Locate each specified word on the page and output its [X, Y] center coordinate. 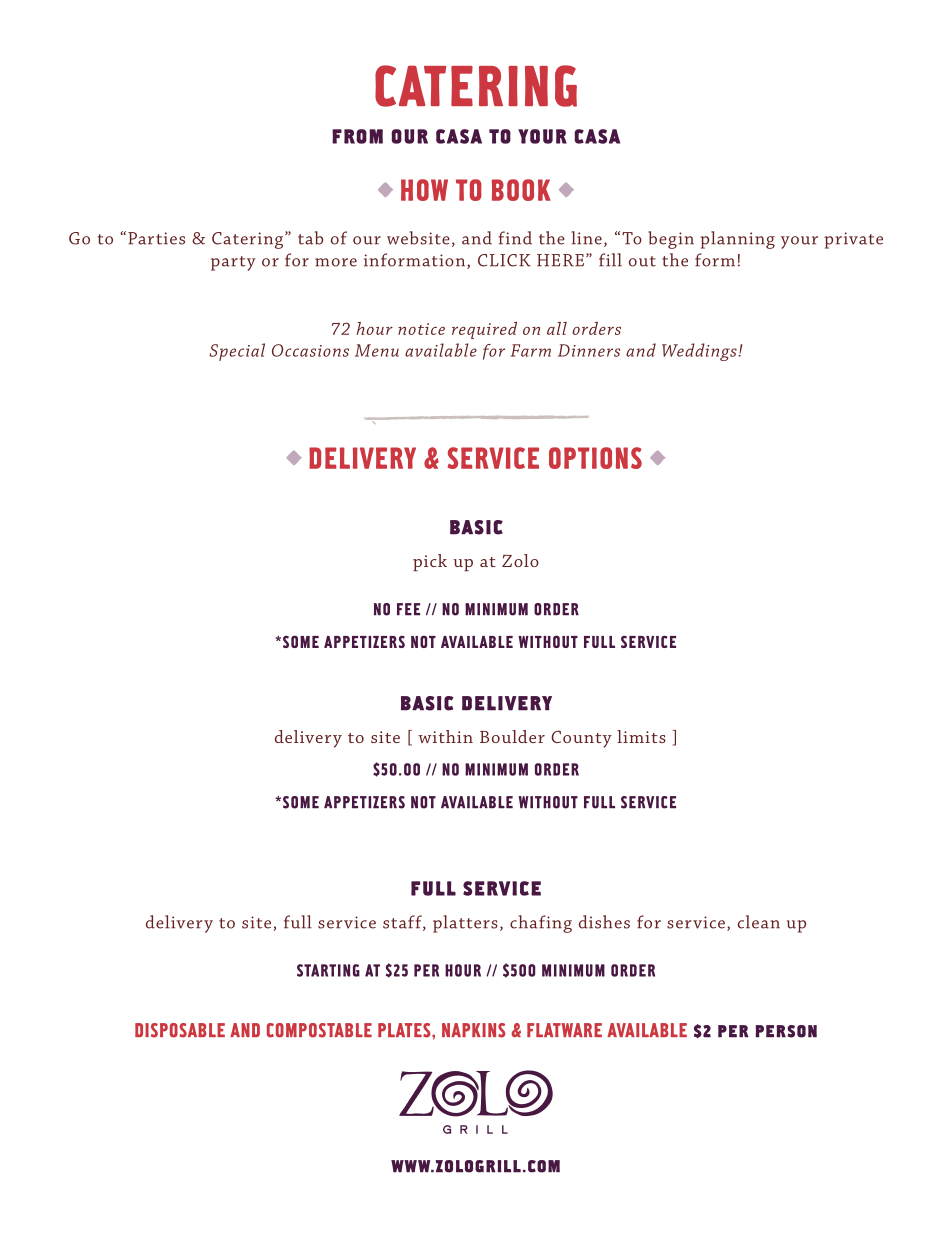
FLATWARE [564, 1030]
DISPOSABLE [180, 1030]
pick [430, 562]
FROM [357, 136]
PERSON [786, 1031]
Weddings [699, 352]
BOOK [521, 190]
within [445, 736]
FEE [408, 609]
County [581, 739]
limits [641, 736]
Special [237, 352]
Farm [531, 350]
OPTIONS [595, 458]
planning [737, 240]
